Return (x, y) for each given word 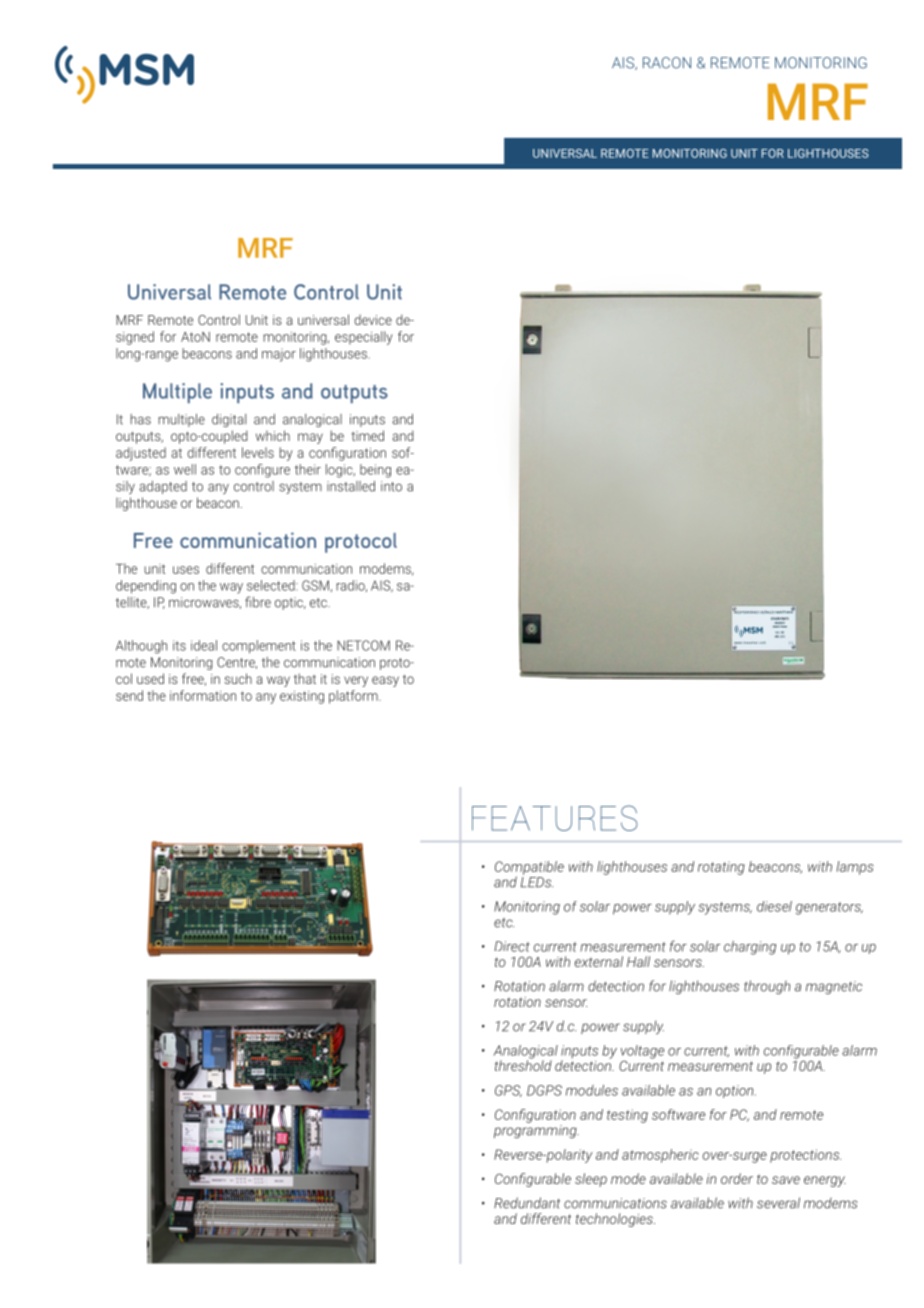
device (373, 319)
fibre (258, 602)
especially (364, 338)
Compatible (529, 869)
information (203, 695)
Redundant (527, 1203)
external (599, 961)
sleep (591, 1180)
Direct (512, 946)
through (767, 987)
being (375, 471)
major (279, 355)
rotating (721, 868)
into (391, 486)
